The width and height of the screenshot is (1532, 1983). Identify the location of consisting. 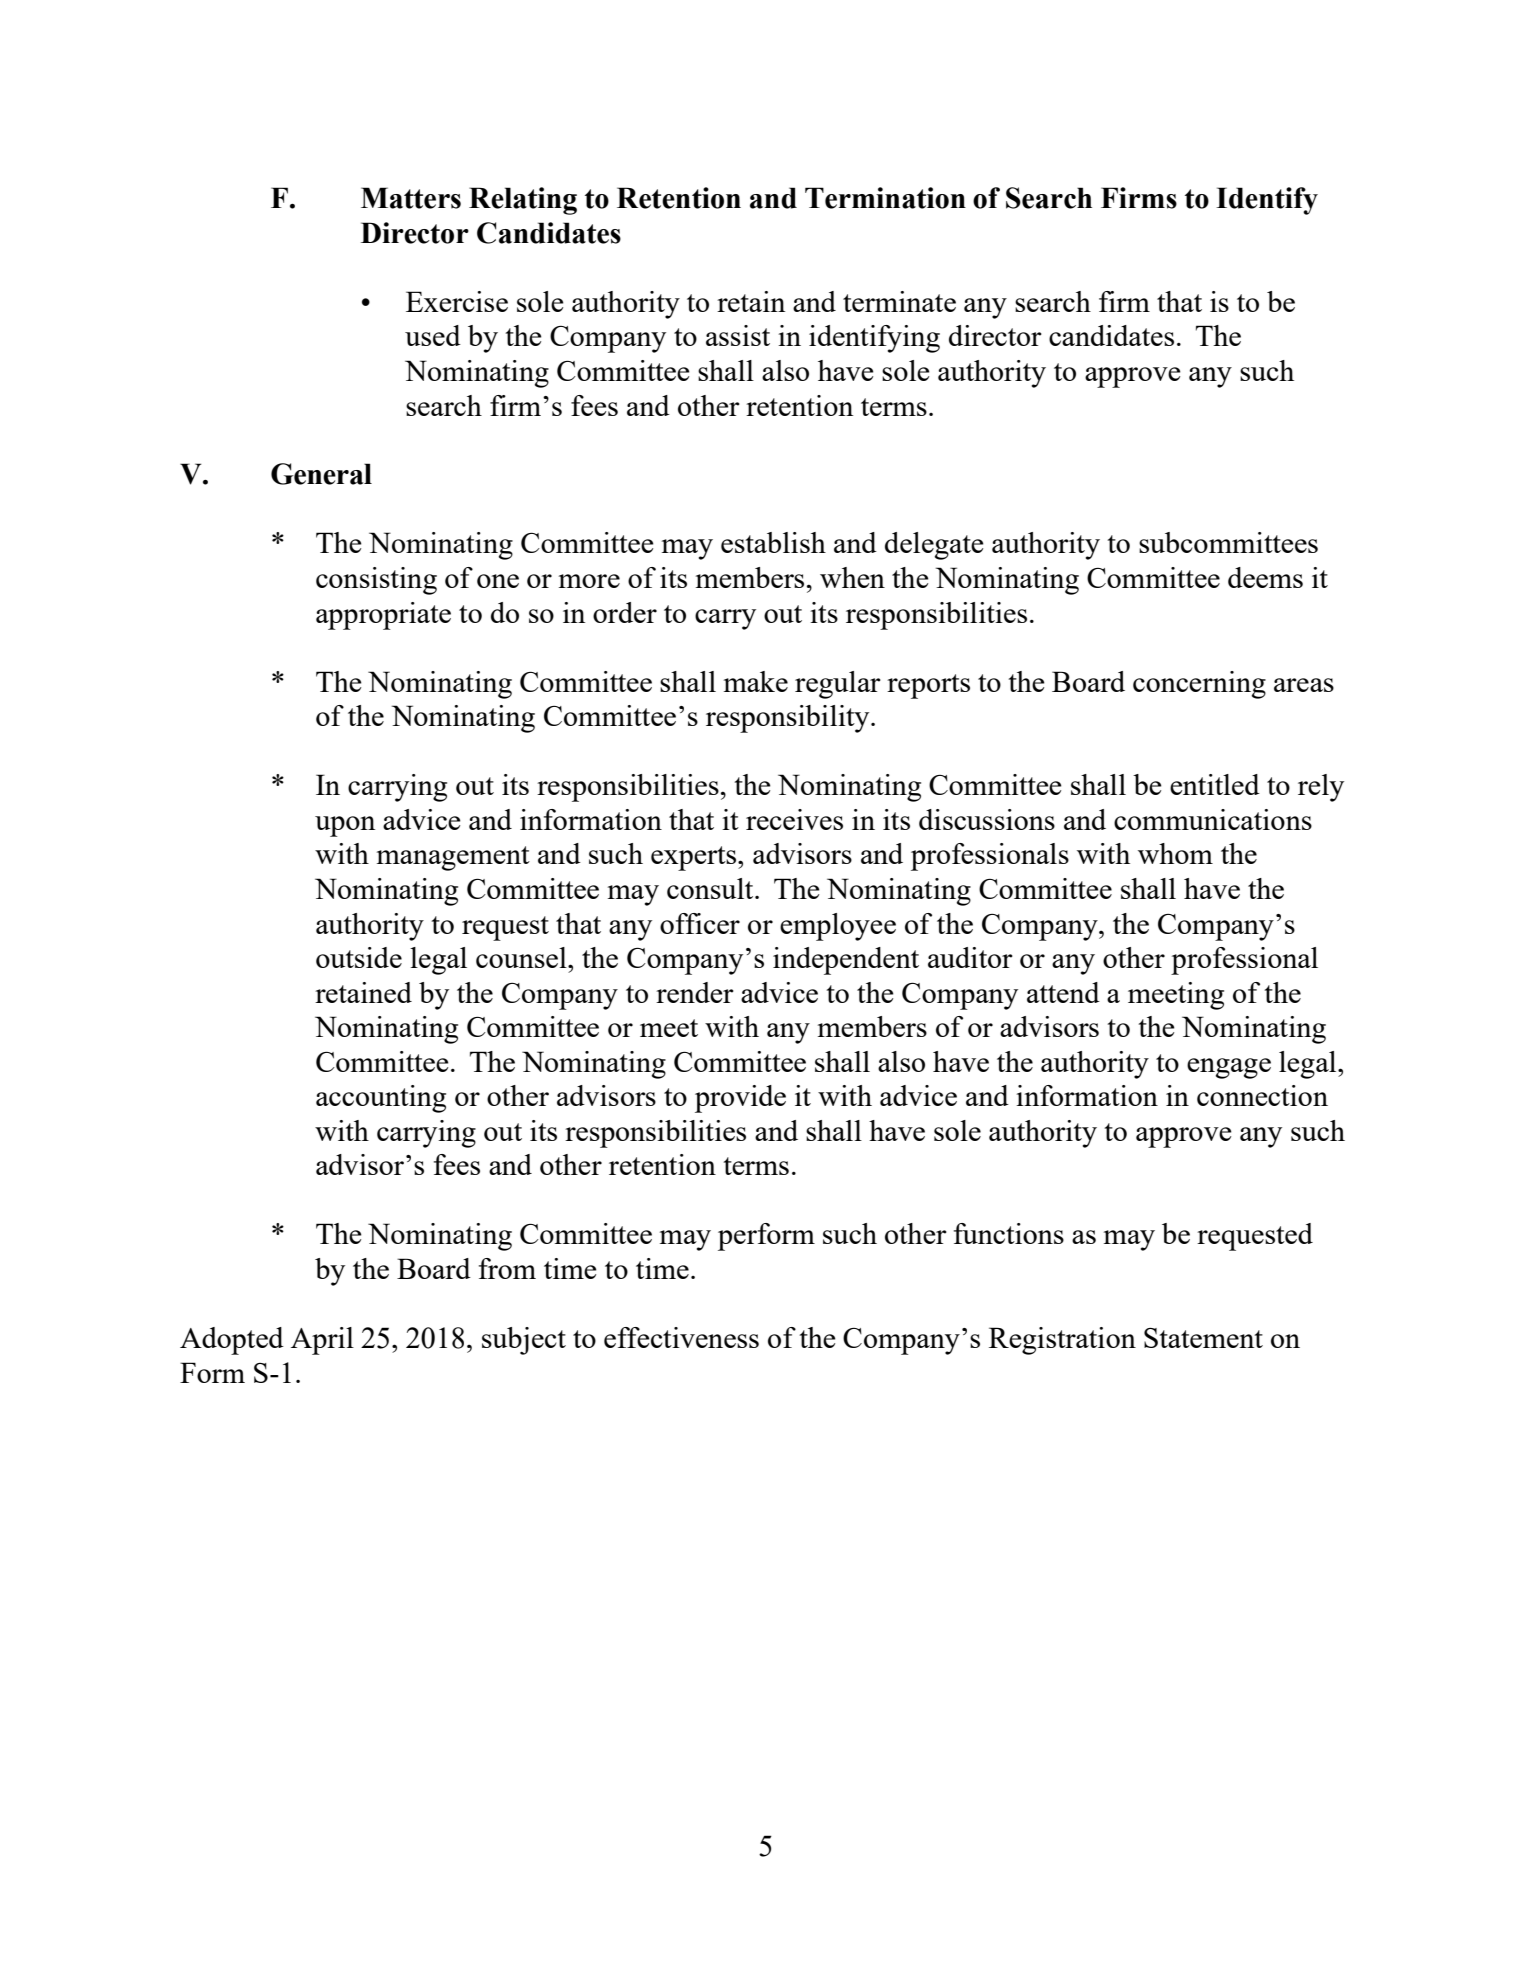
(376, 581).
